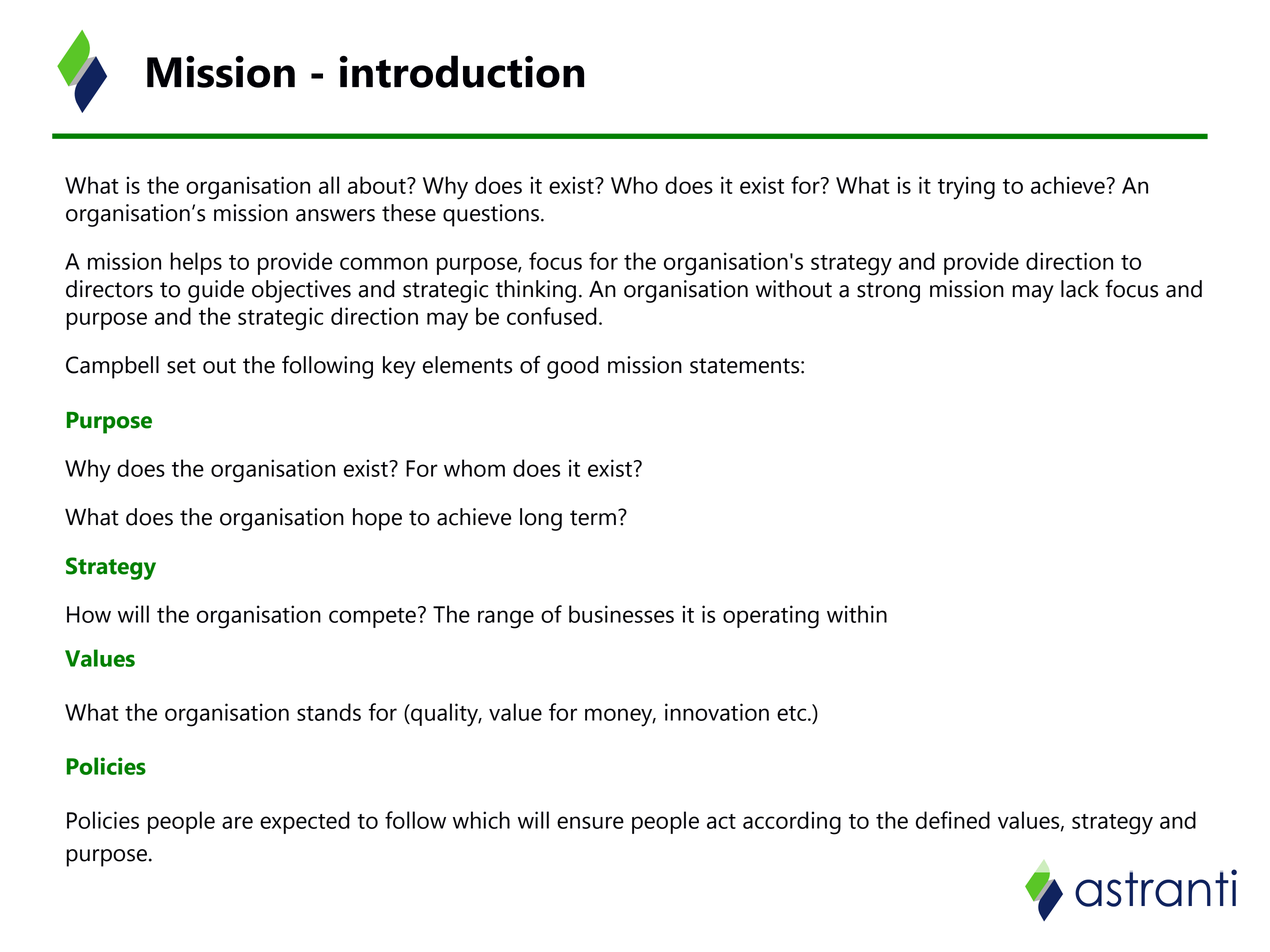 The image size is (1270, 952). I want to click on introduction, so click(462, 71).
